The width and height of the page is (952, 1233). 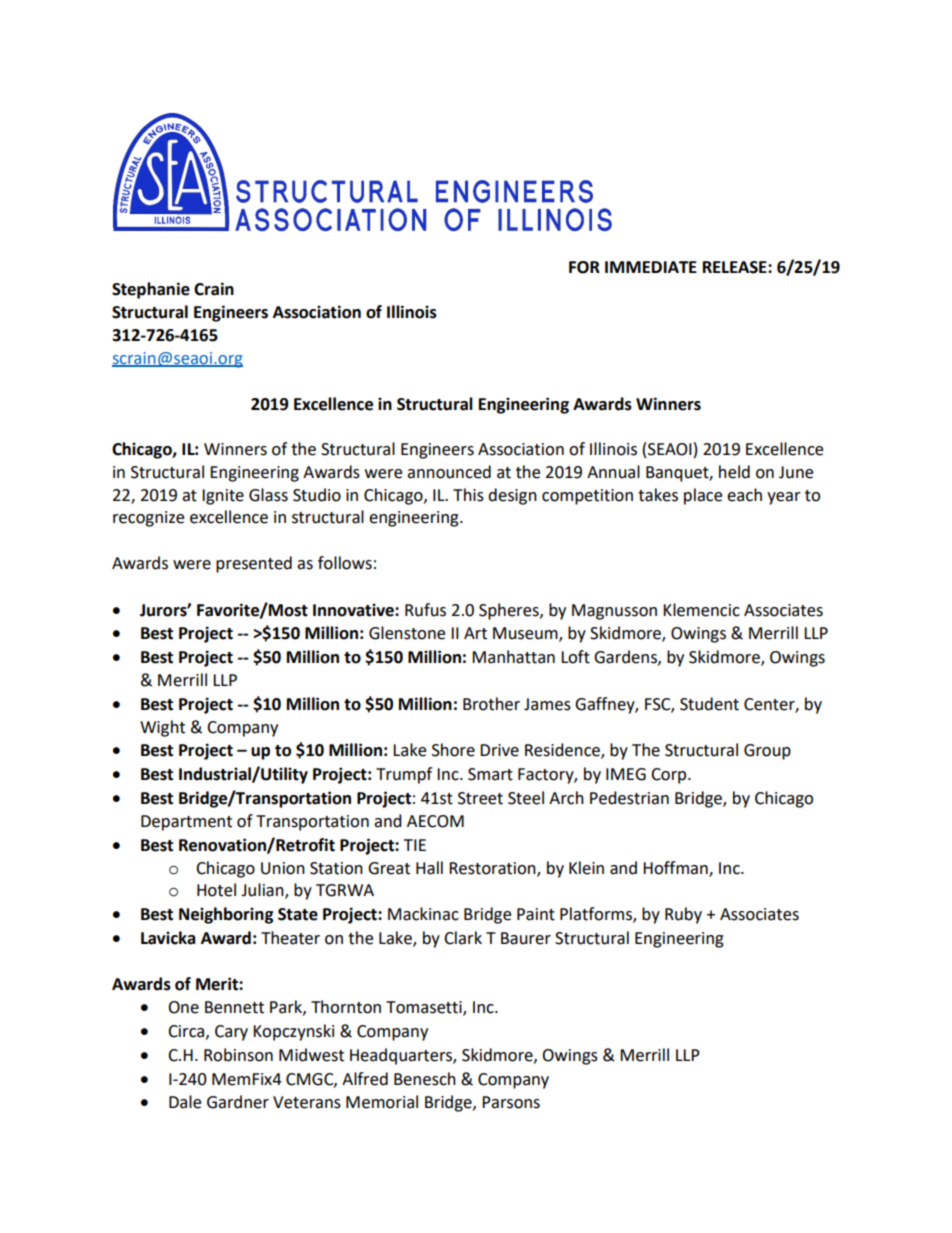 What do you see at coordinates (186, 823) in the page?
I see `Department` at bounding box center [186, 823].
